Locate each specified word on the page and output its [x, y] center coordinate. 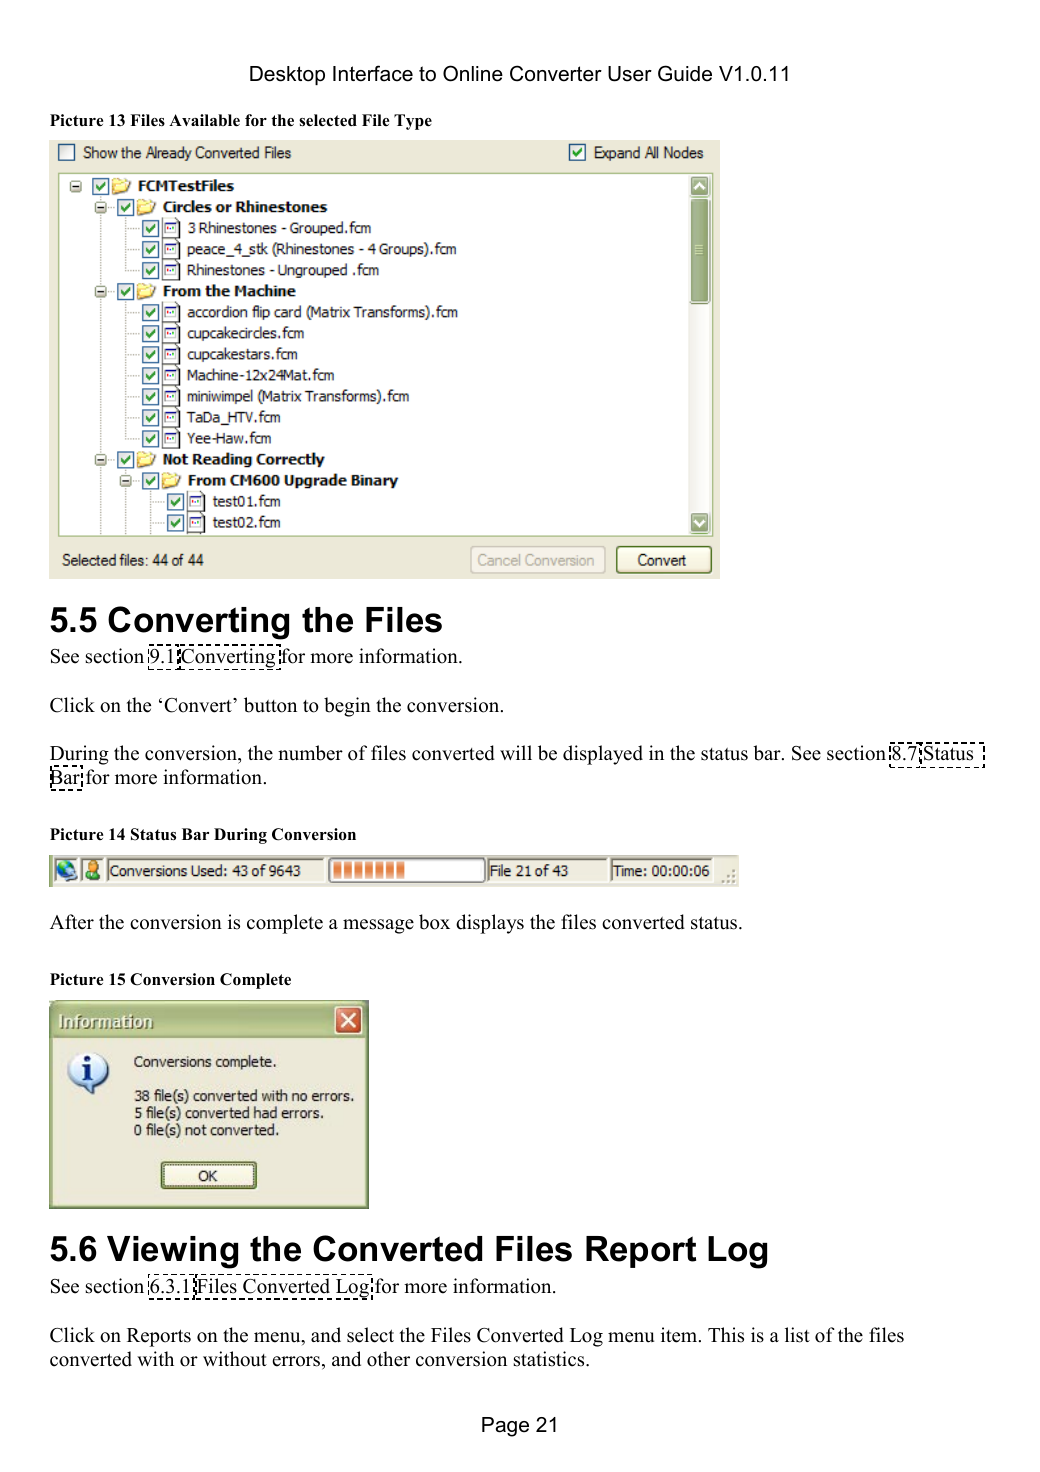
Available [204, 120]
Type [413, 122]
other [388, 1359]
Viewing [172, 1252]
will [516, 752]
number [310, 753]
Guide [685, 73]
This [726, 1335]
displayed [603, 755]
